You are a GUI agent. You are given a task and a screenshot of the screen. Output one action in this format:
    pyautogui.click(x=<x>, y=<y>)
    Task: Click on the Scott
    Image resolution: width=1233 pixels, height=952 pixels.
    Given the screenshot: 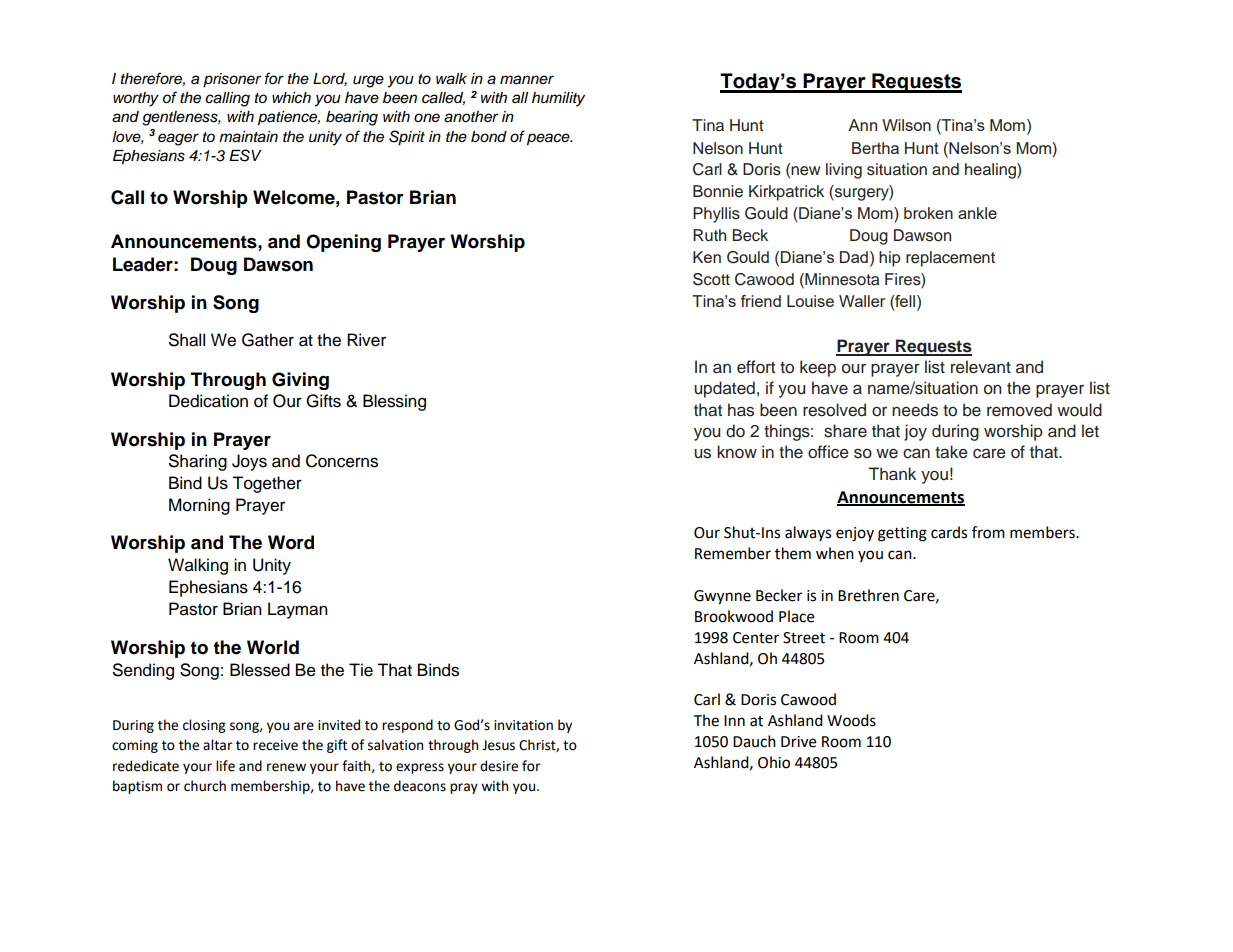 What is the action you would take?
    pyautogui.click(x=711, y=279)
